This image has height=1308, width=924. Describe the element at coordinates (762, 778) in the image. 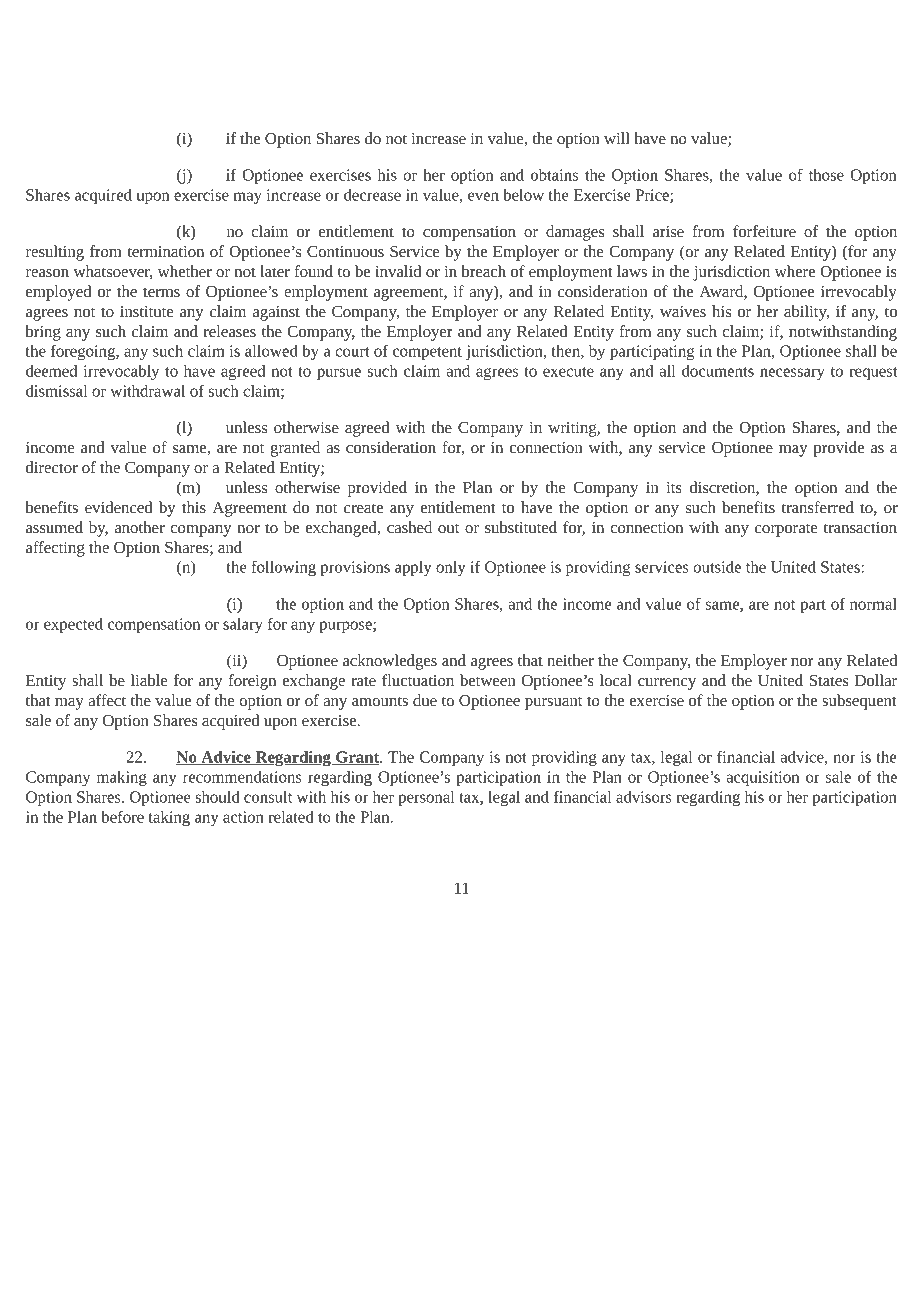

I see `acquisition` at that location.
